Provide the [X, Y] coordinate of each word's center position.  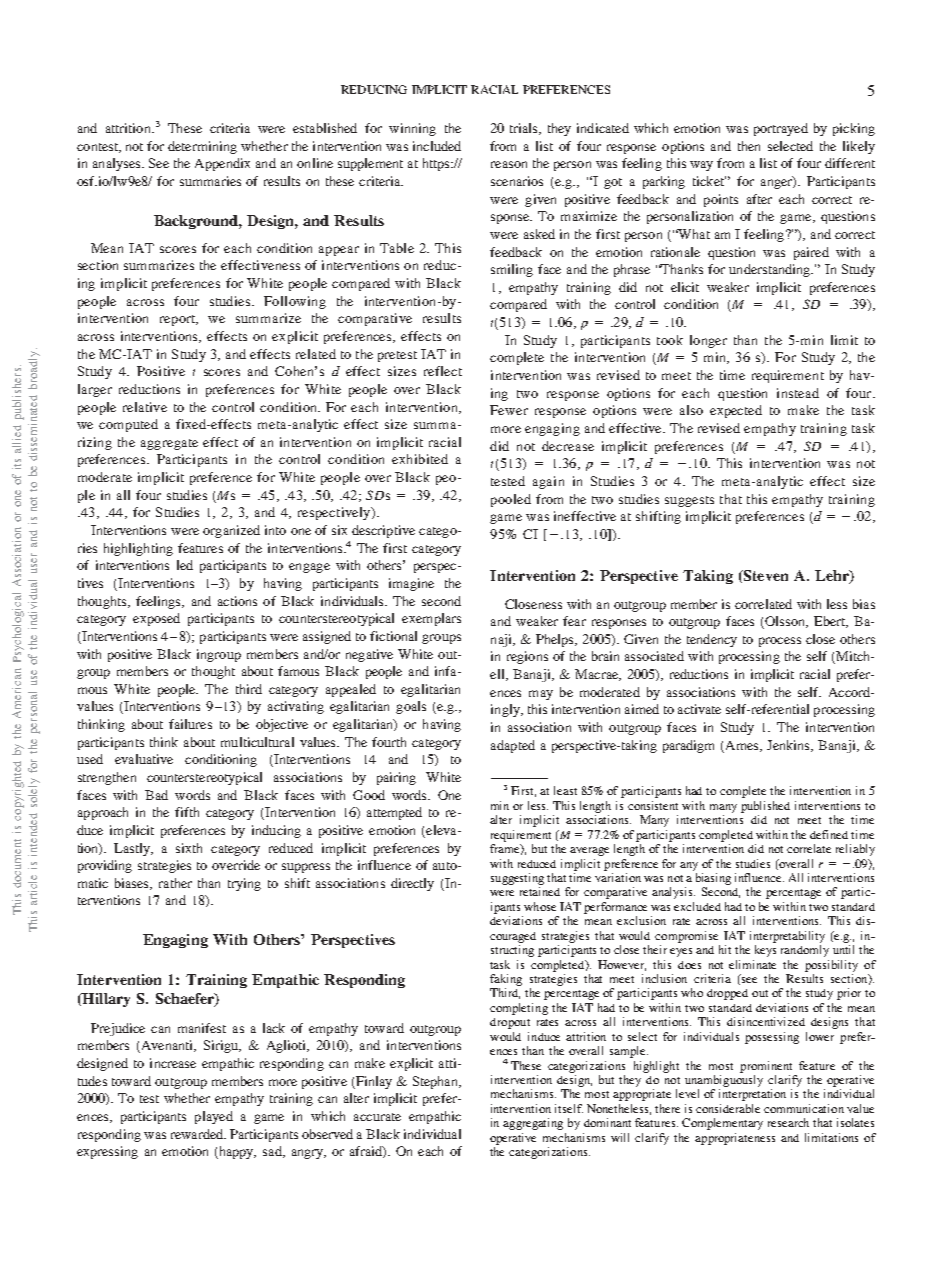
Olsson [785, 622]
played [214, 1117]
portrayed [781, 129]
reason [509, 164]
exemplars [431, 619]
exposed [156, 619]
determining [202, 147]
